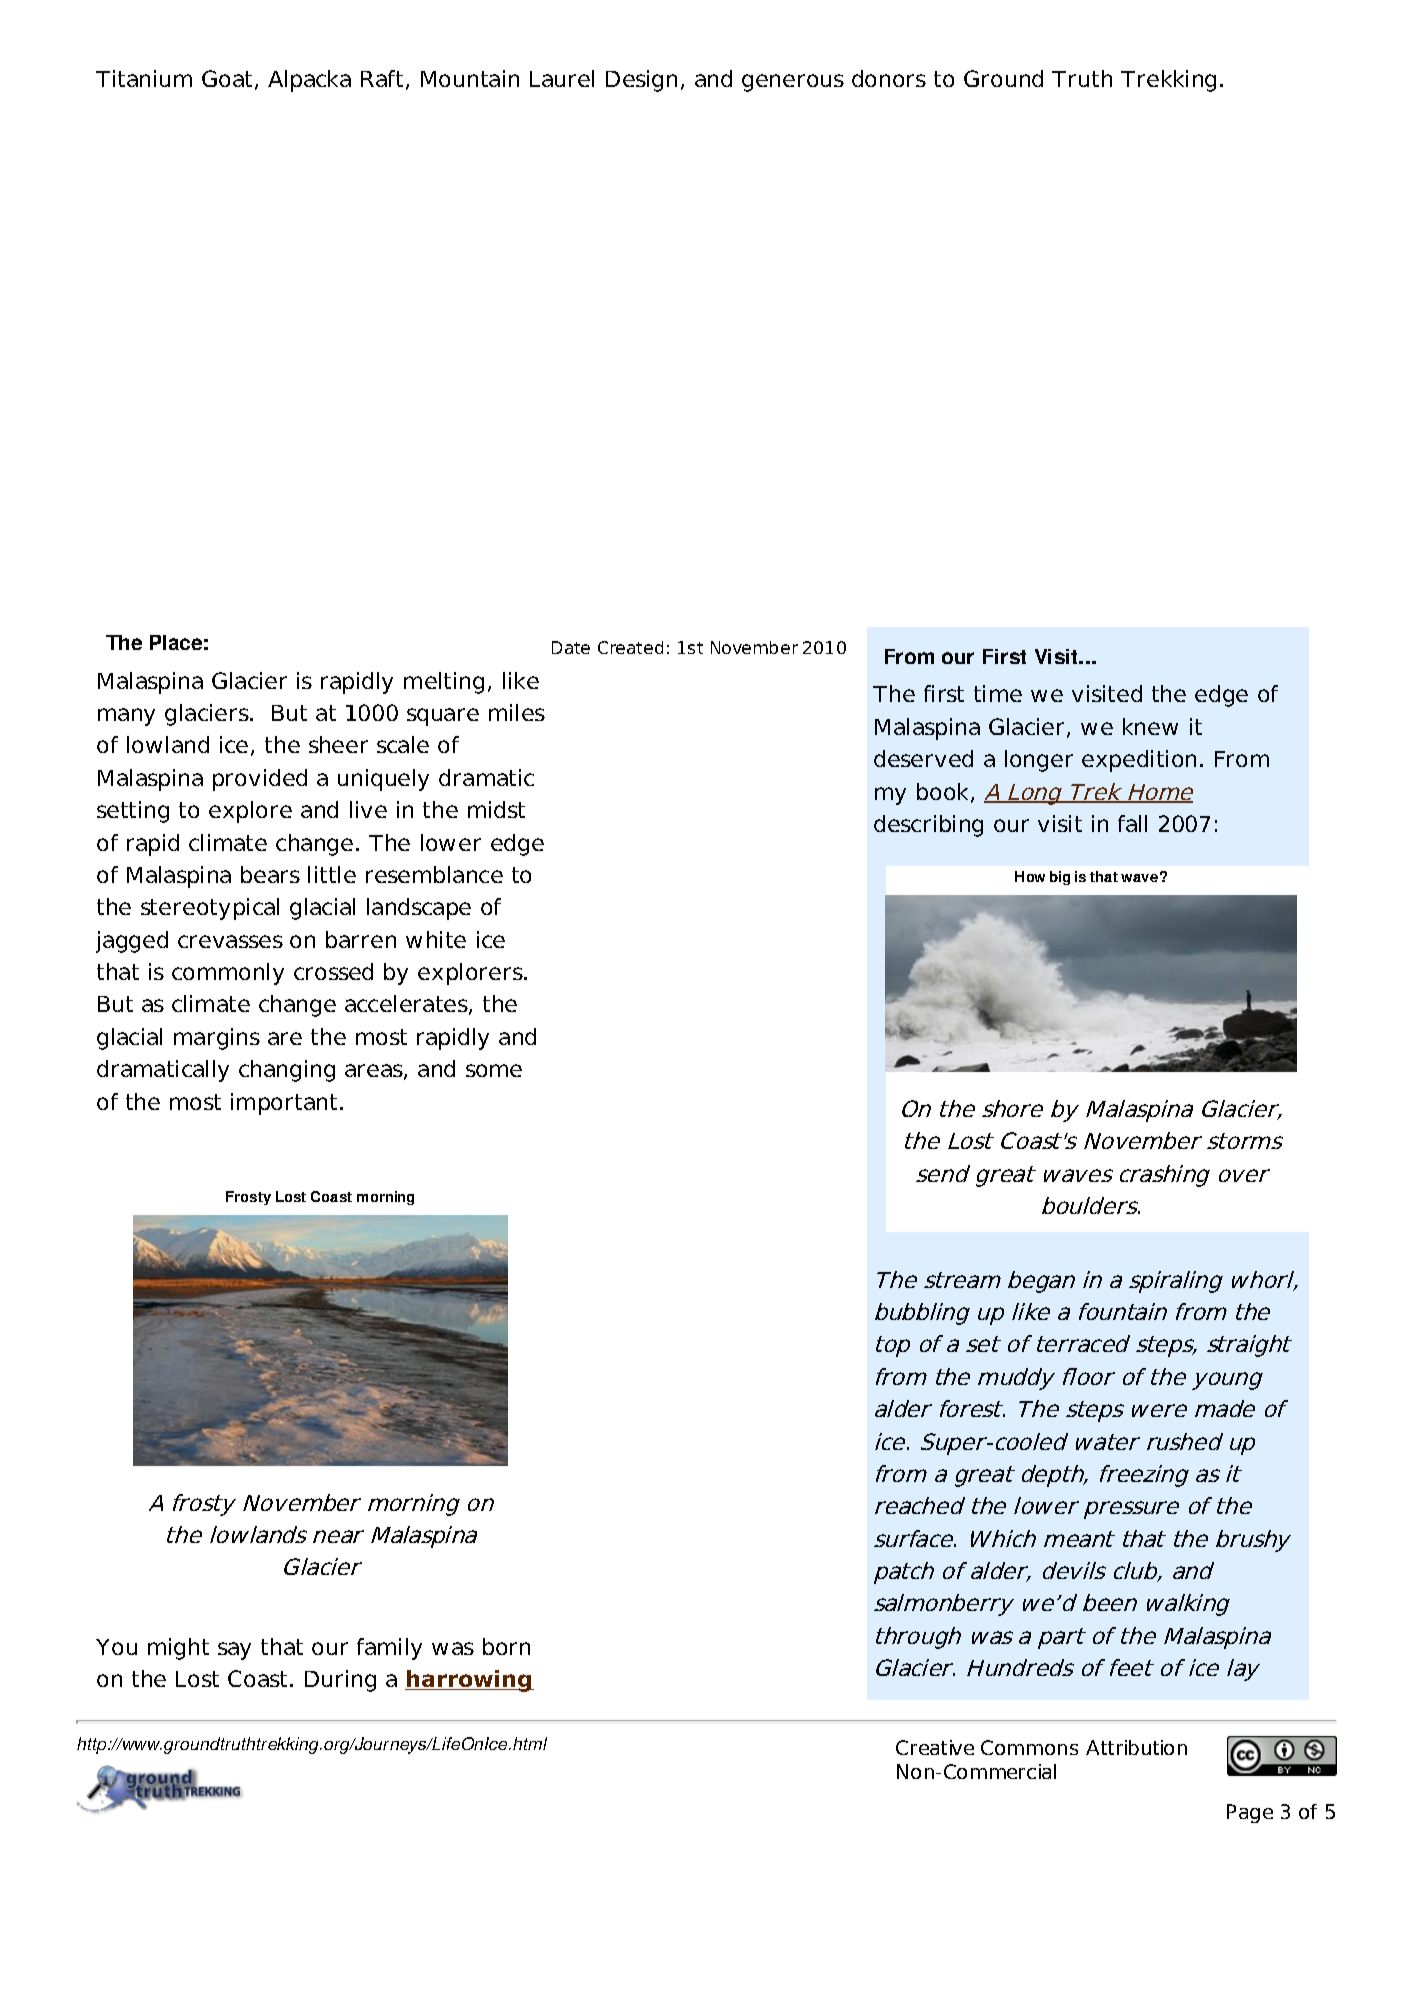  Describe the element at coordinates (230, 941) in the screenshot. I see `crevasses` at that location.
